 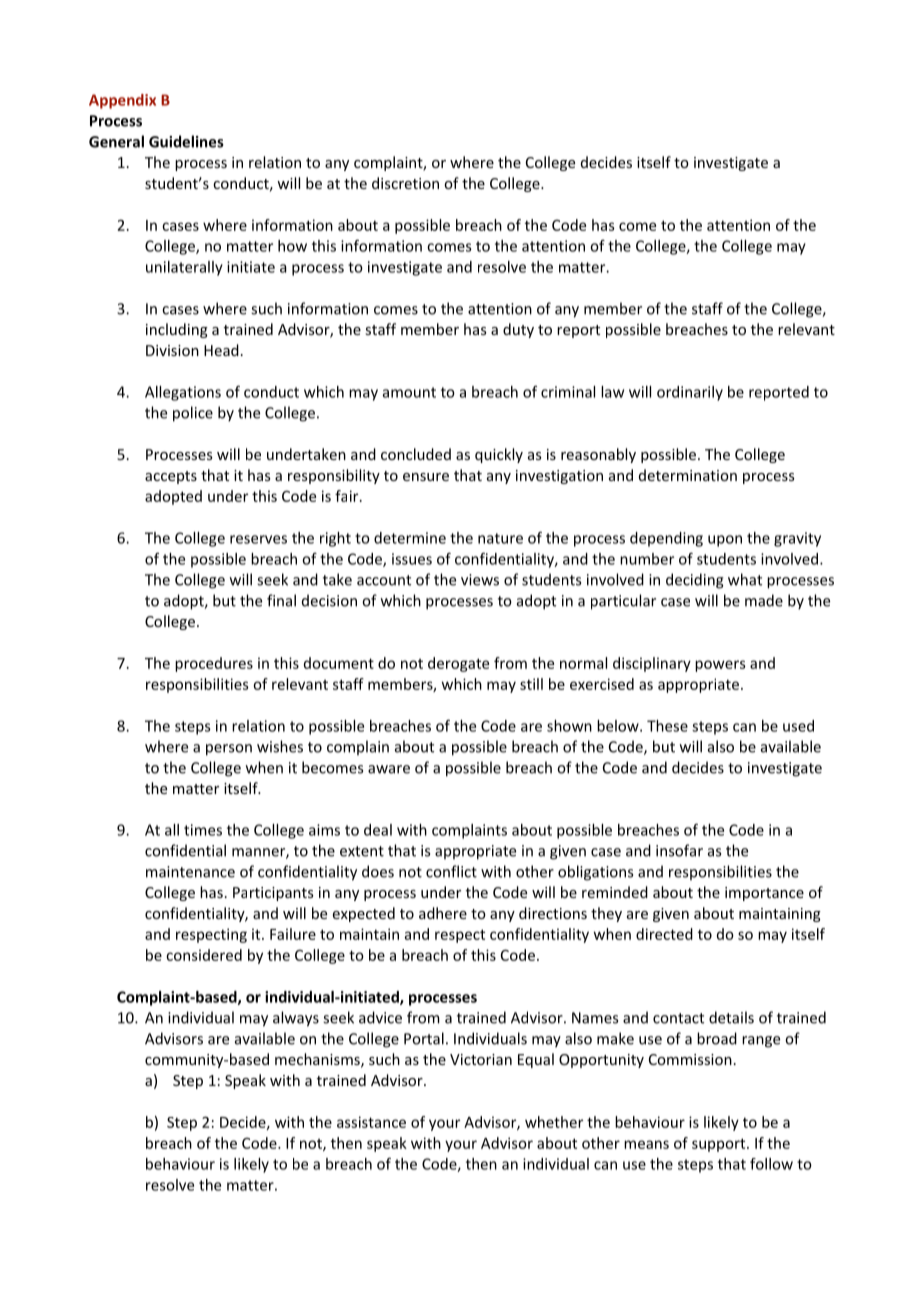 I want to click on Victorian, so click(x=481, y=1059).
